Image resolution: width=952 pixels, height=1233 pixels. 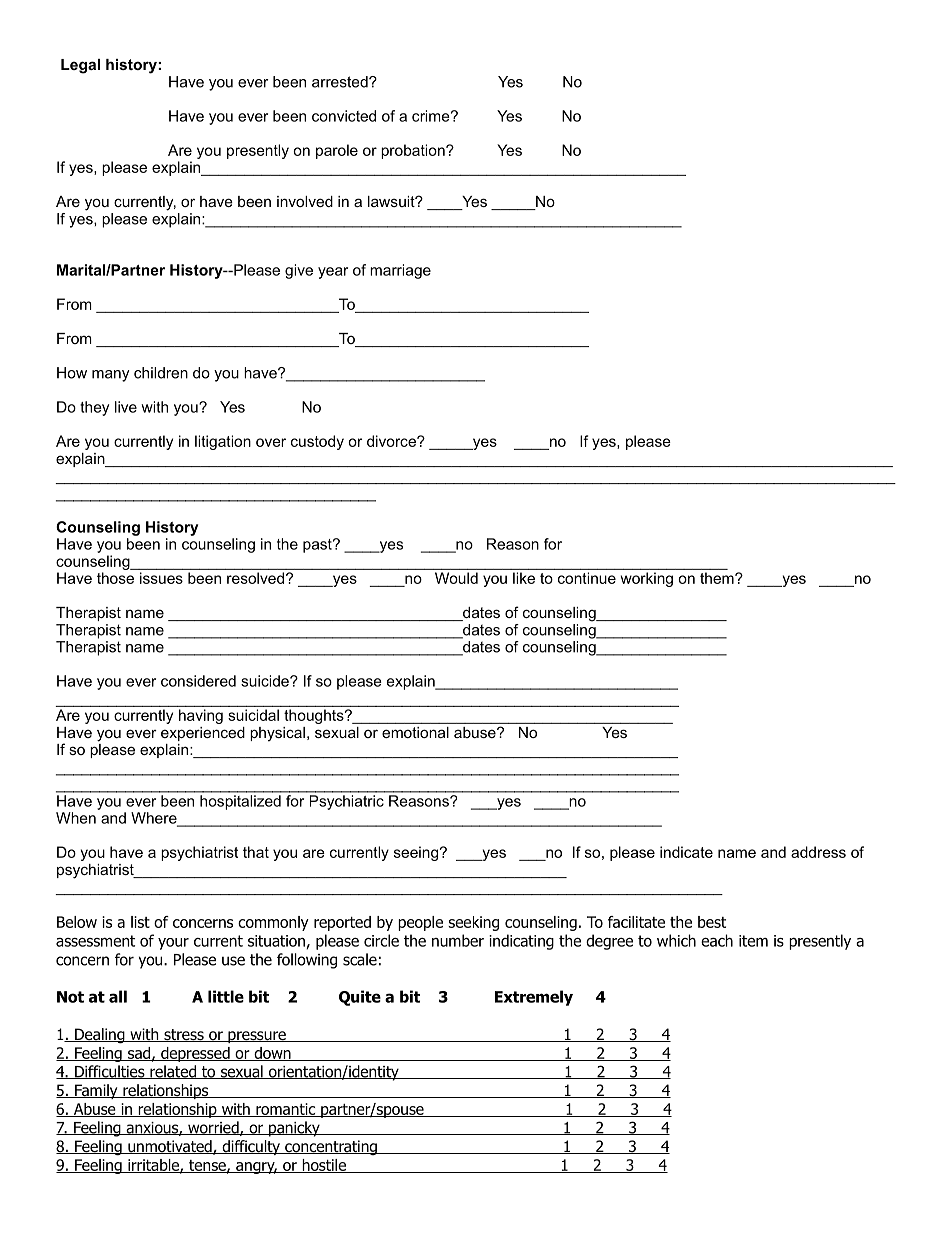 What do you see at coordinates (456, 578) in the screenshot?
I see `Would` at bounding box center [456, 578].
